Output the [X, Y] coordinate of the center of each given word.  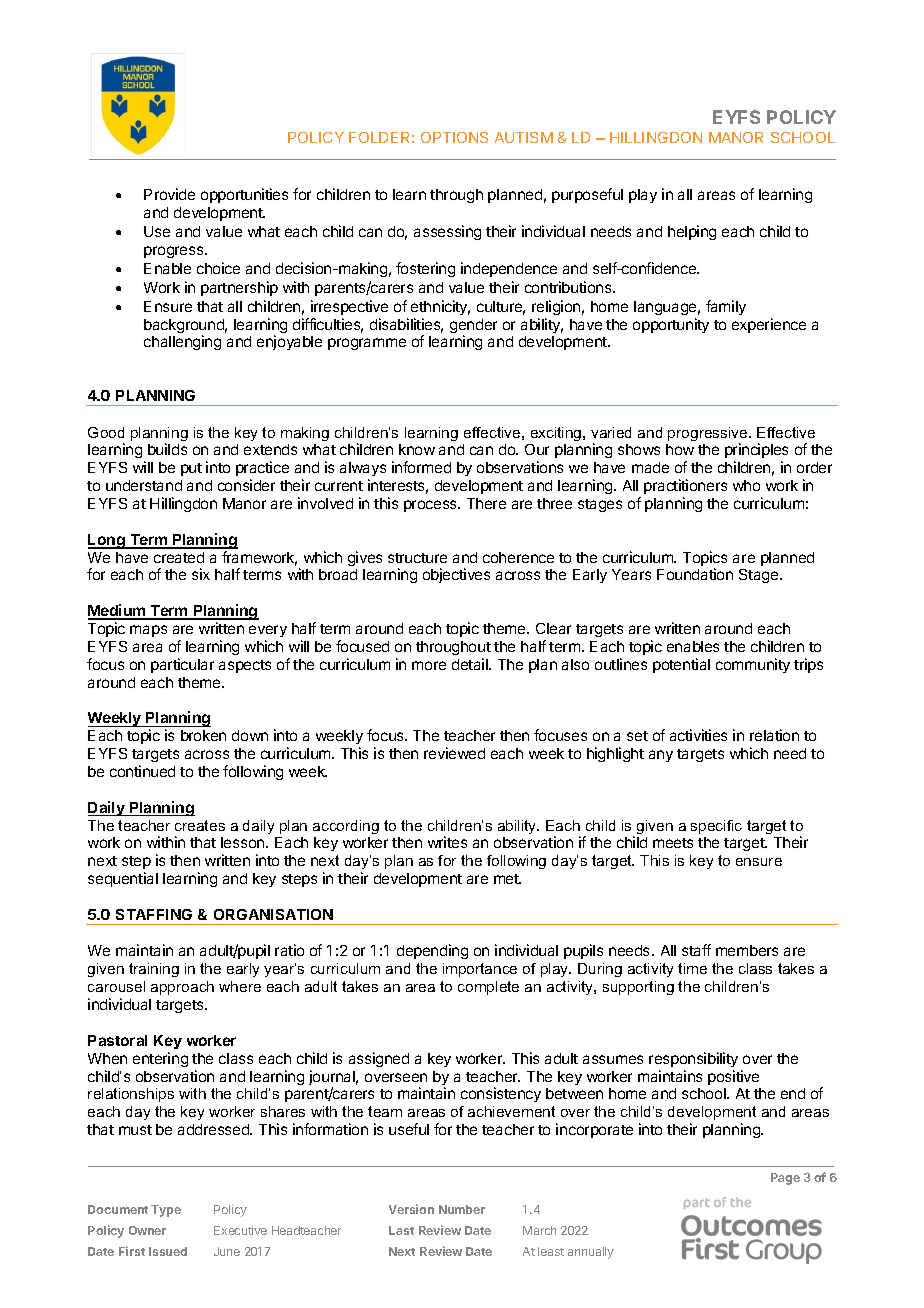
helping [692, 232]
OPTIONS [454, 137]
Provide [169, 194]
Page [785, 1179]
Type [166, 1211]
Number [462, 1209]
